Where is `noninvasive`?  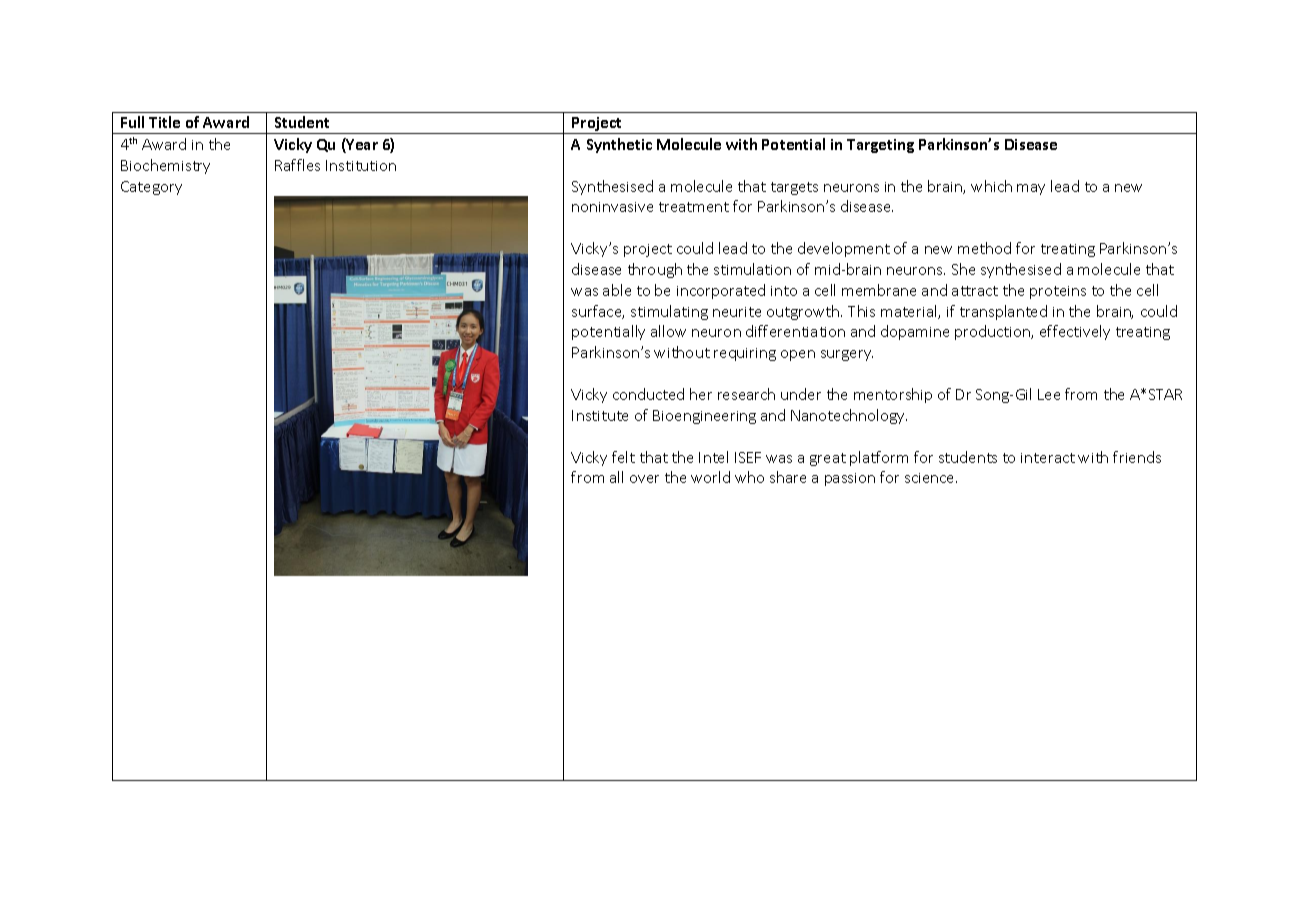
noninvasive is located at coordinates (612, 207).
